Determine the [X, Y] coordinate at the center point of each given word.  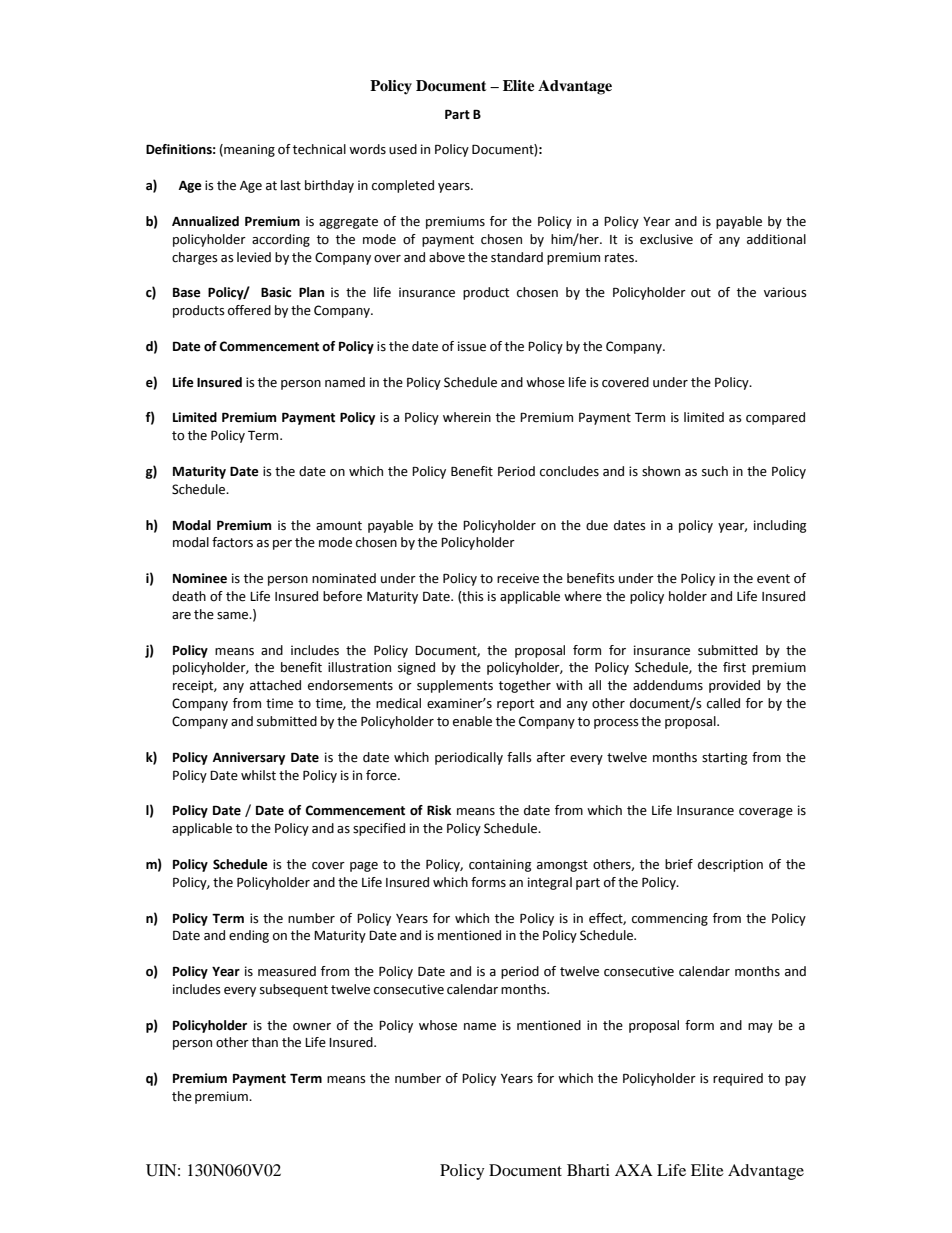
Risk [439, 810]
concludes [569, 471]
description [730, 865]
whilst [258, 775]
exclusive [666, 239]
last [291, 185]
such [715, 471]
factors [232, 542]
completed [403, 186]
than [265, 1042]
